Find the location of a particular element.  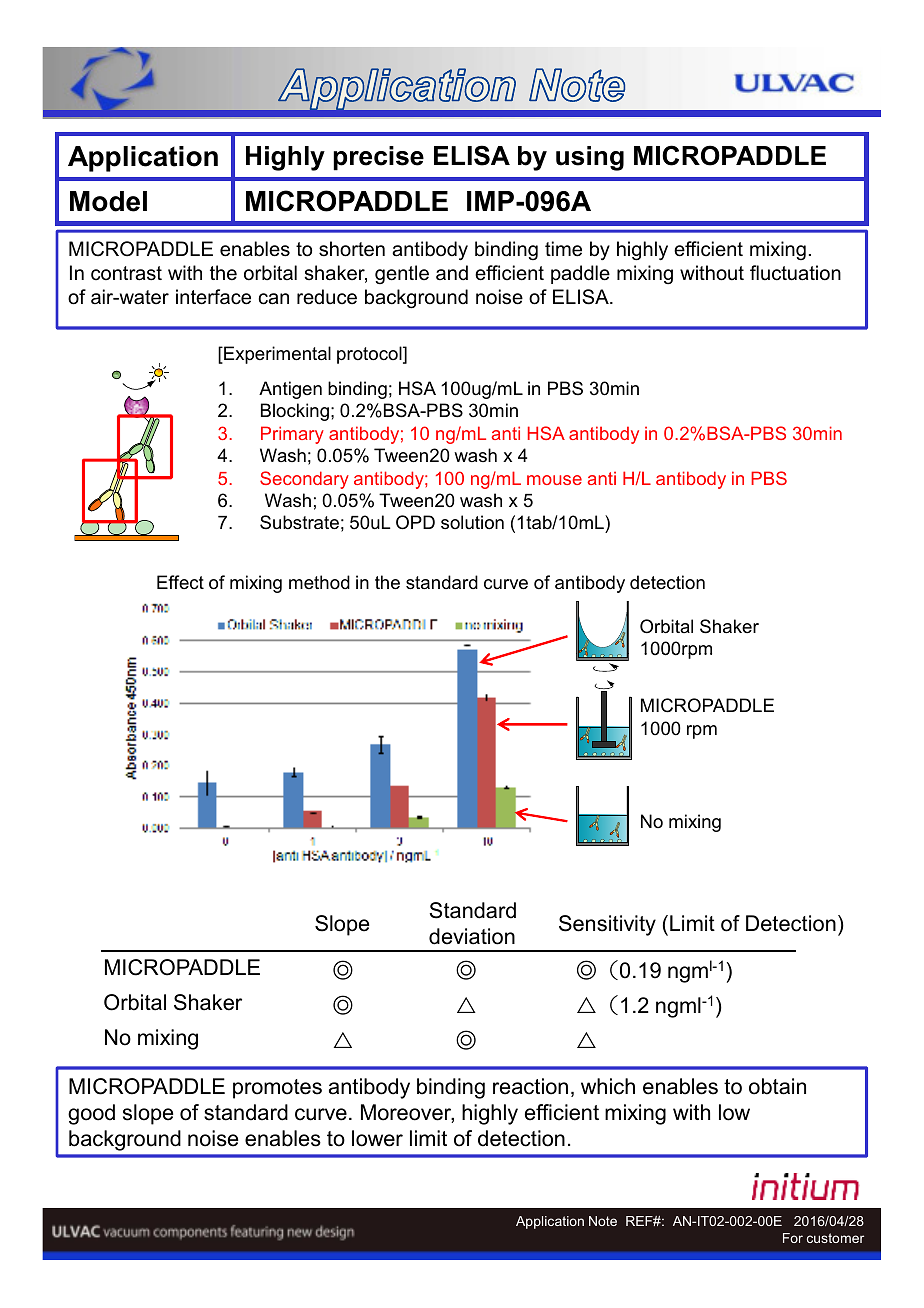

fluctuation is located at coordinates (795, 273).
